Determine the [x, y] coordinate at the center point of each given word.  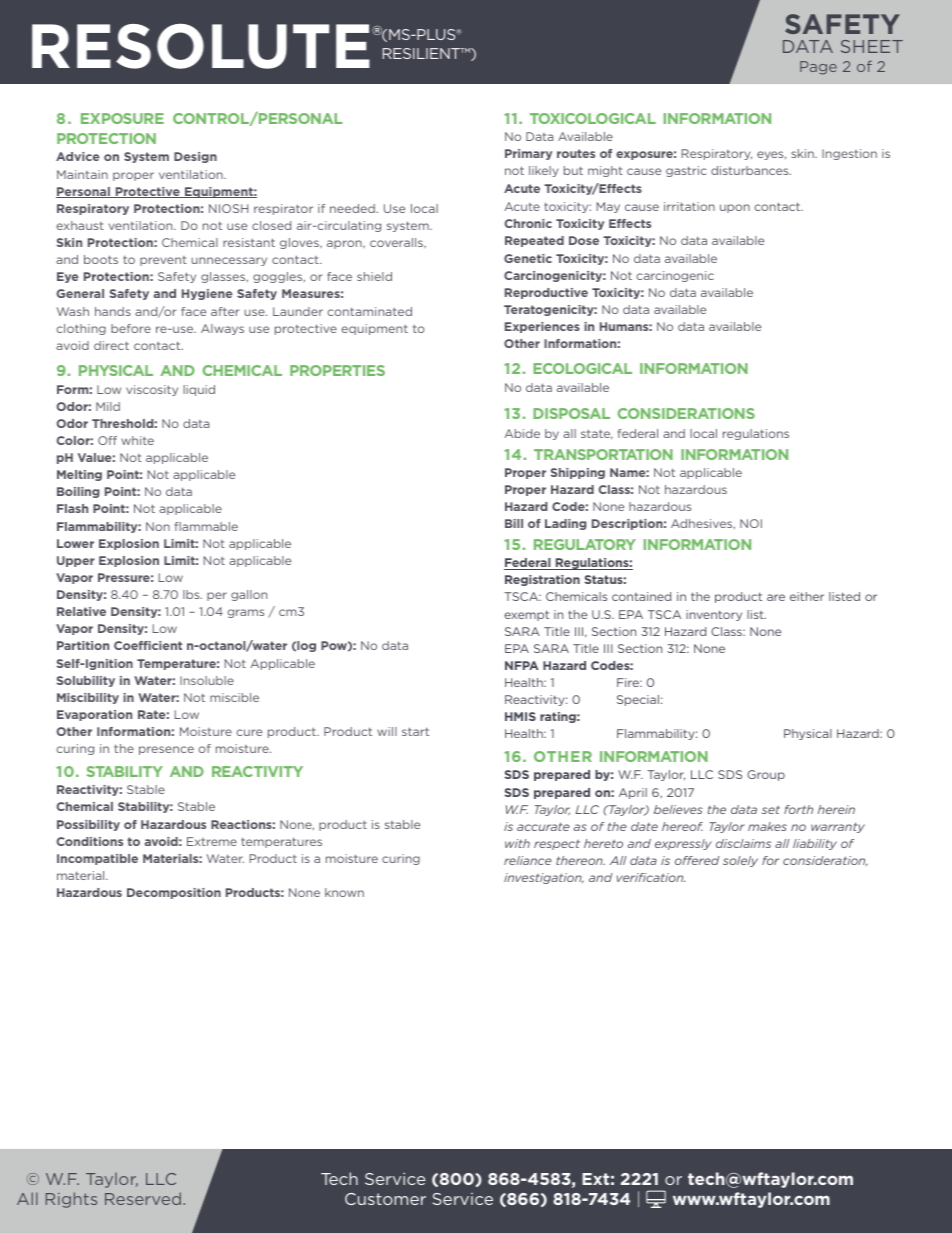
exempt [526, 615]
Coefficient [148, 645]
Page [818, 68]
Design [195, 157]
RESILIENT [422, 53]
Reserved [143, 1198]
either [807, 596]
